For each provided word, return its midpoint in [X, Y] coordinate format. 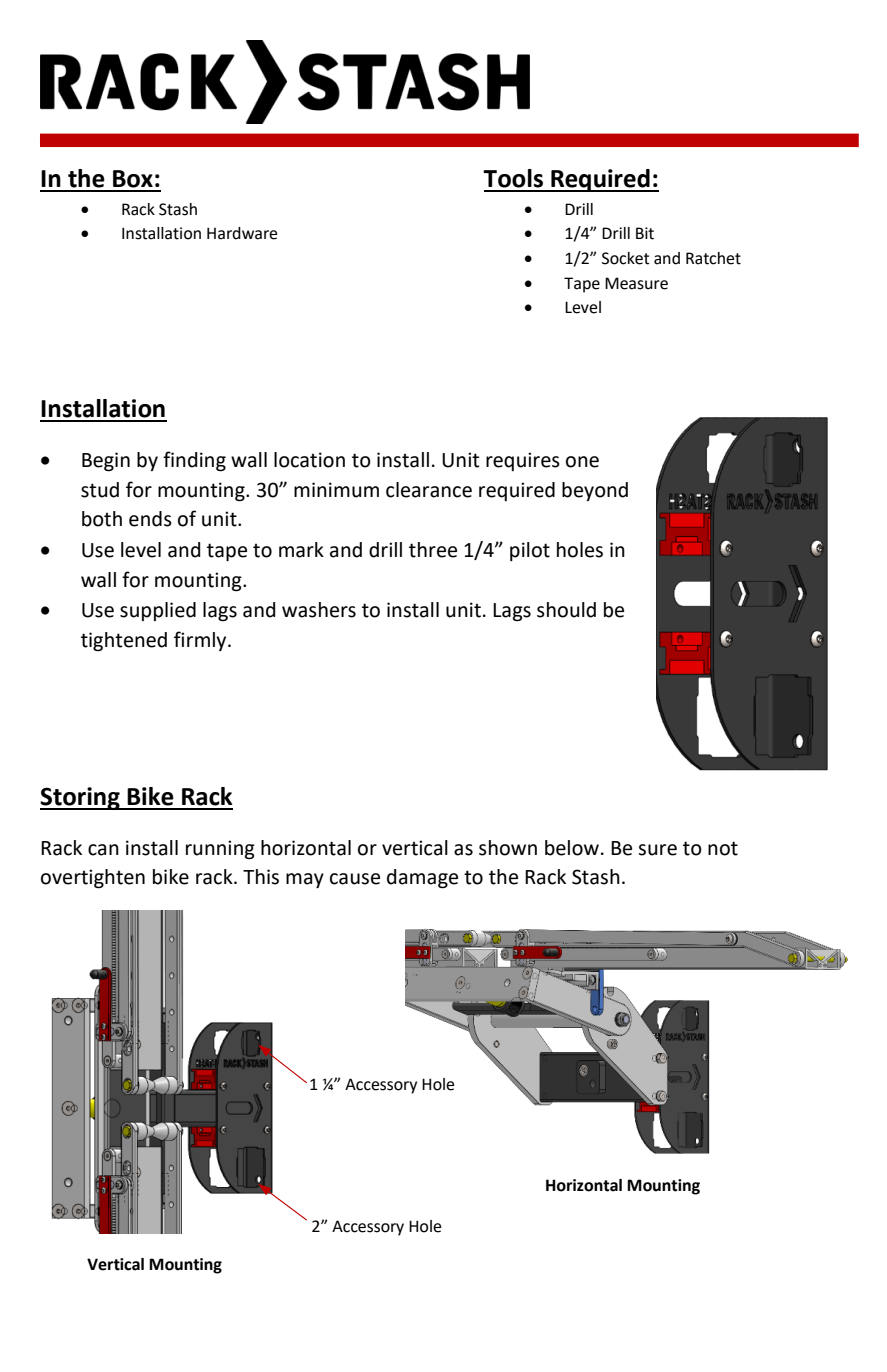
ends [150, 519]
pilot [530, 551]
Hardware [242, 233]
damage [422, 879]
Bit [645, 233]
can [103, 850]
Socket [626, 258]
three [433, 550]
